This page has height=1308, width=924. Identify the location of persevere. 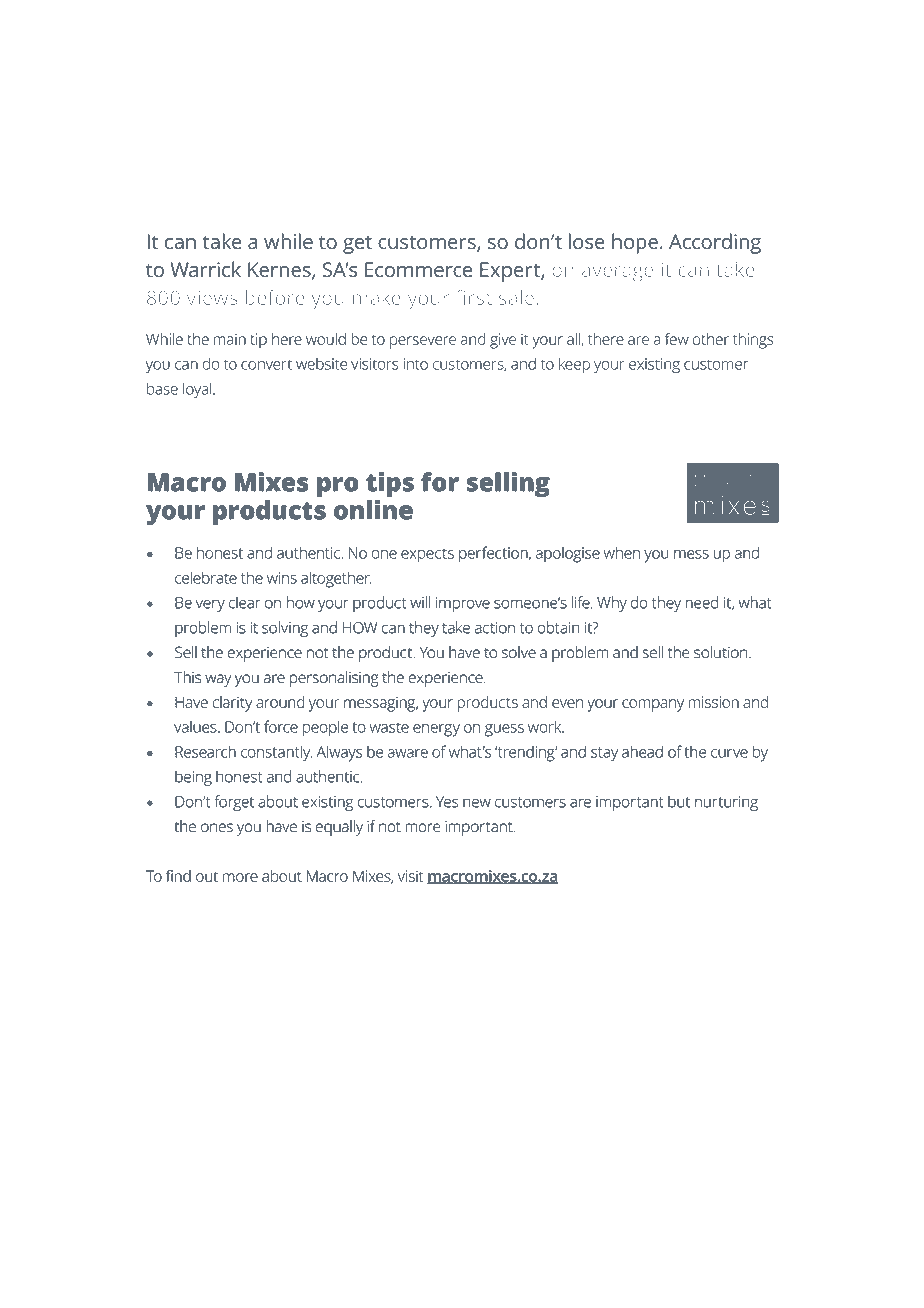
(423, 342).
